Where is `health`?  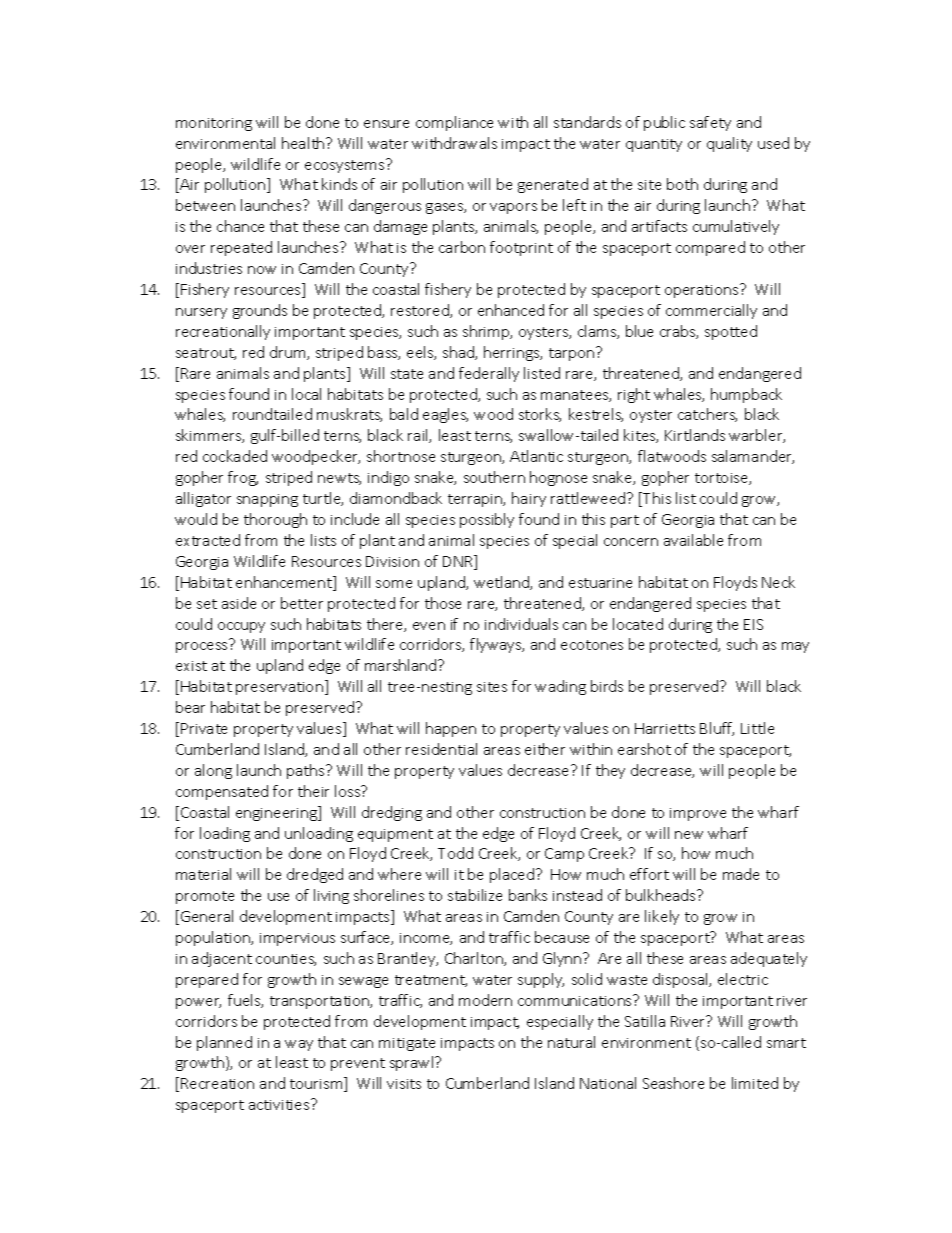
health is located at coordinates (304, 143).
